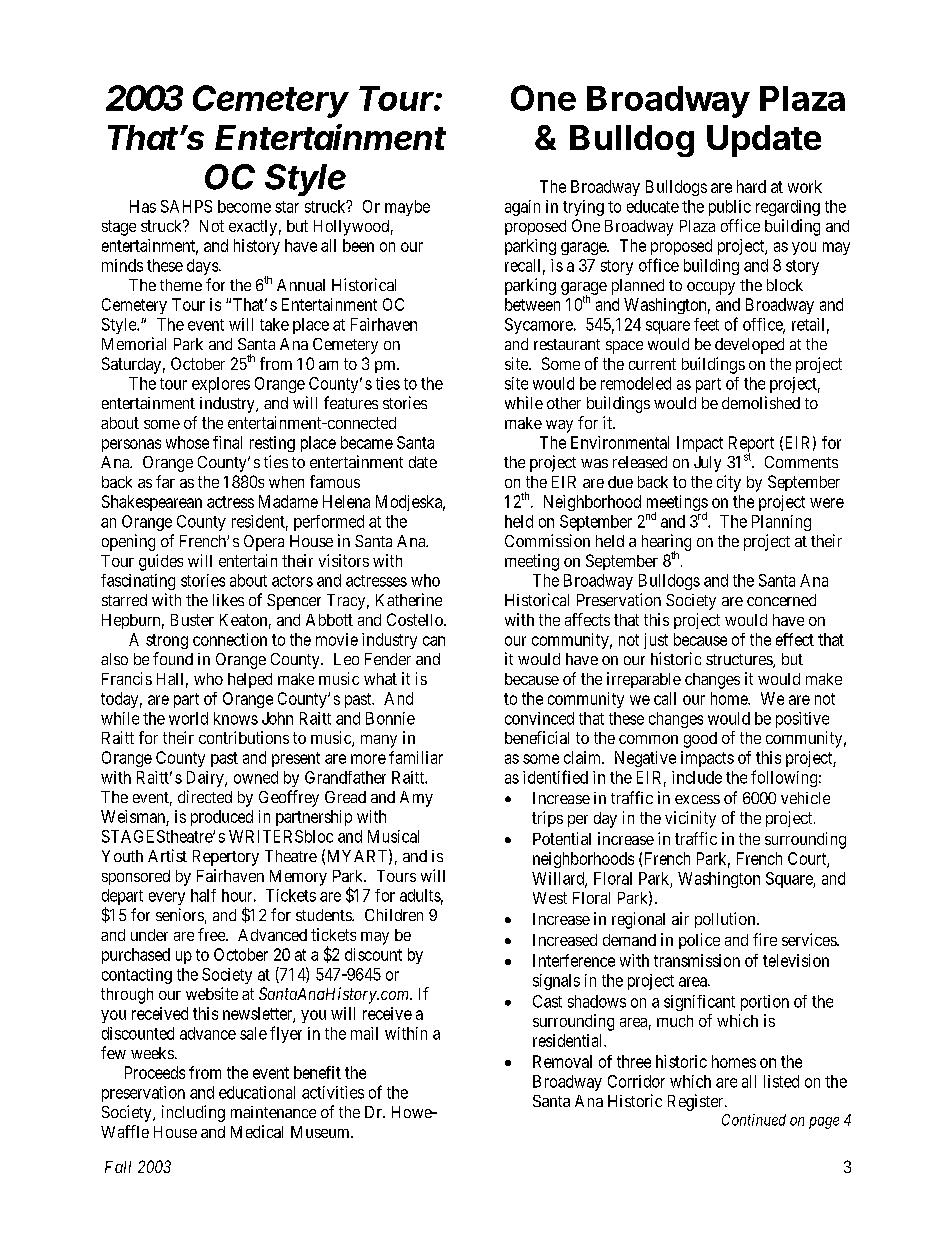  I want to click on found, so click(173, 658).
